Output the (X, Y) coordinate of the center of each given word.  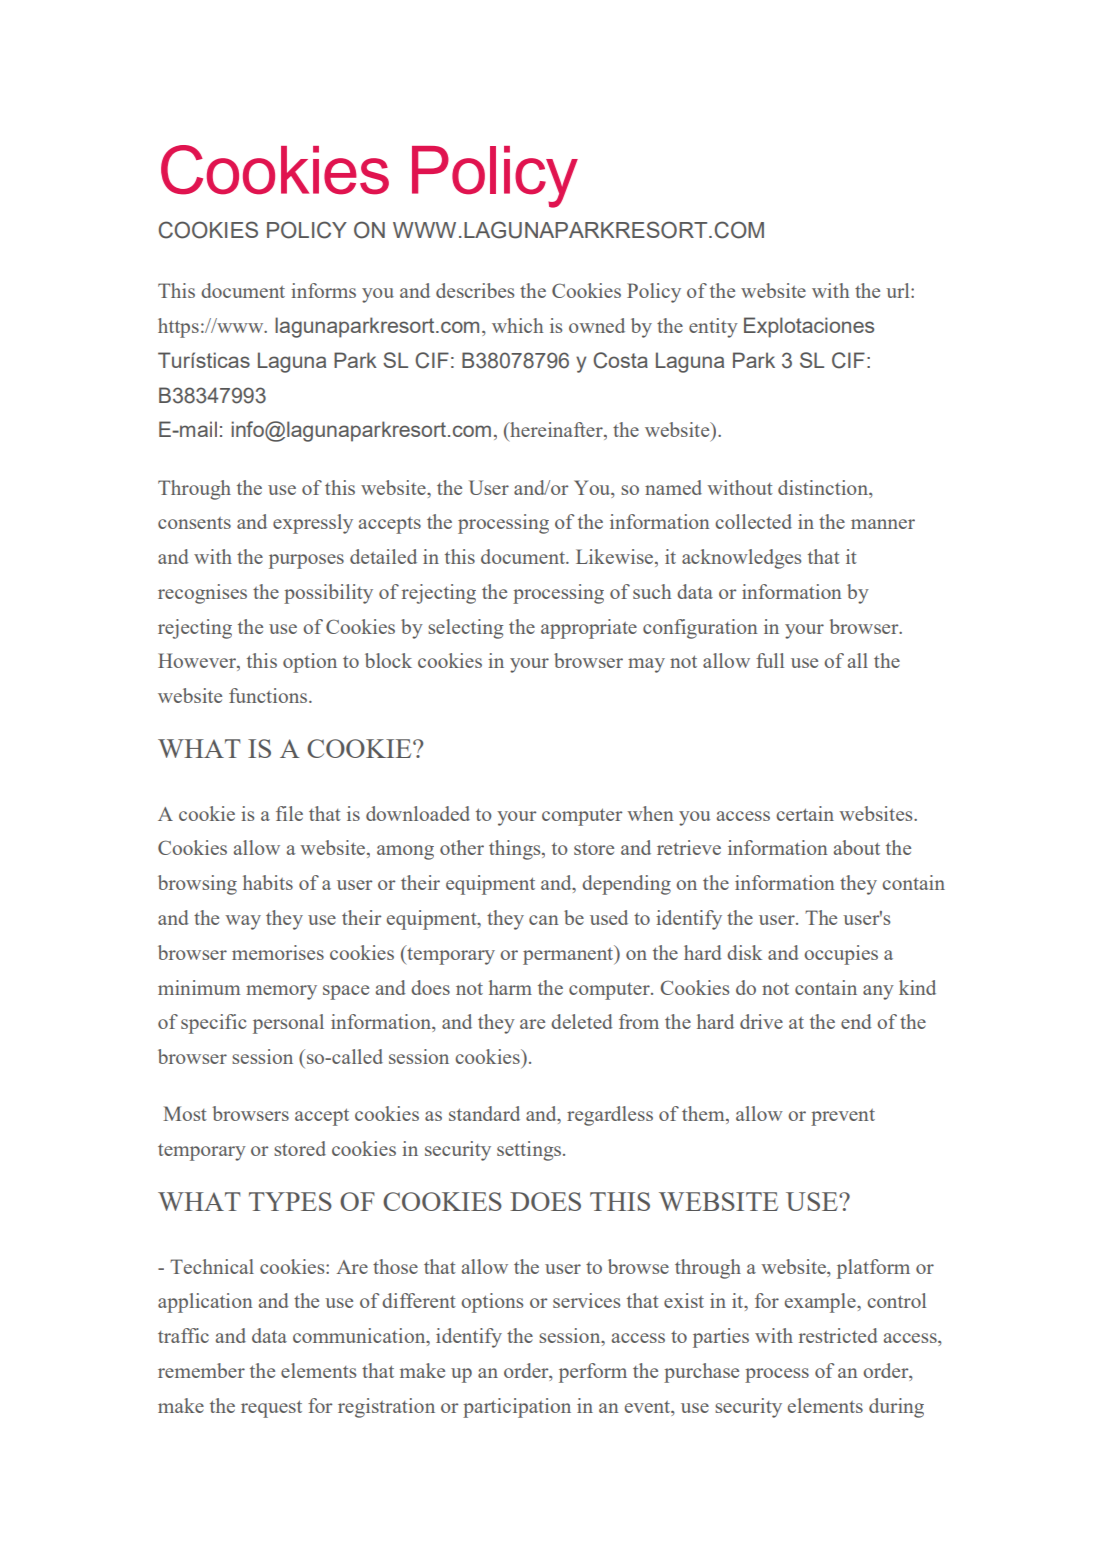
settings (530, 1151)
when (650, 813)
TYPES (290, 1201)
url (899, 290)
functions (269, 695)
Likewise (616, 558)
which (517, 325)
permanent (569, 955)
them (704, 1115)
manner (883, 524)
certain (805, 813)
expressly (313, 524)
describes (475, 290)
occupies (841, 955)
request (271, 1409)
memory (281, 992)
